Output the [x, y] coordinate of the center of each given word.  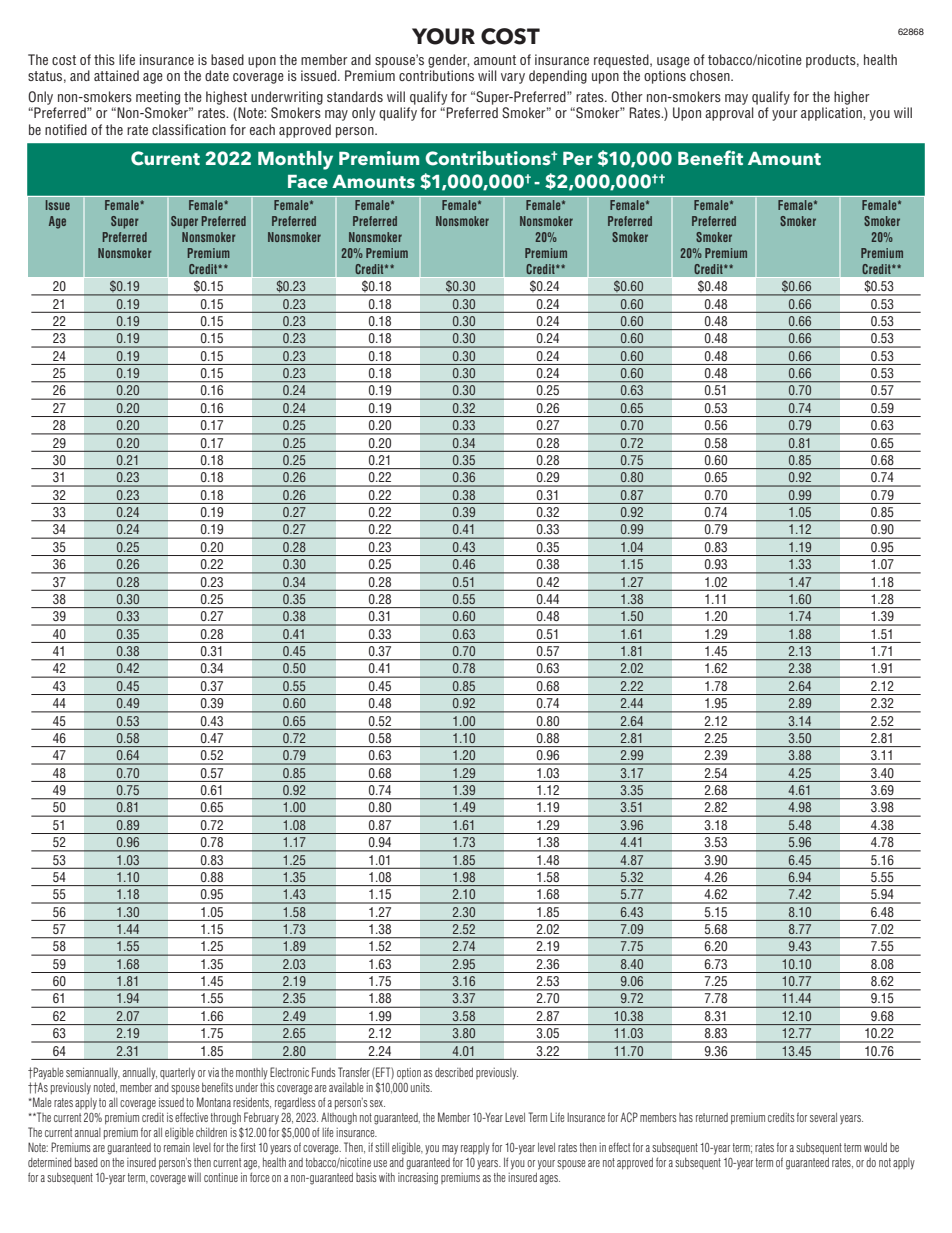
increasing [418, 1178]
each [262, 129]
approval [729, 114]
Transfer [354, 1072]
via [213, 1072]
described [454, 1072]
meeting [158, 98]
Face [308, 182]
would [875, 1147]
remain [177, 1147]
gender [448, 61]
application [832, 114]
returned [712, 1117]
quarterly [177, 1074]
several [823, 1117]
